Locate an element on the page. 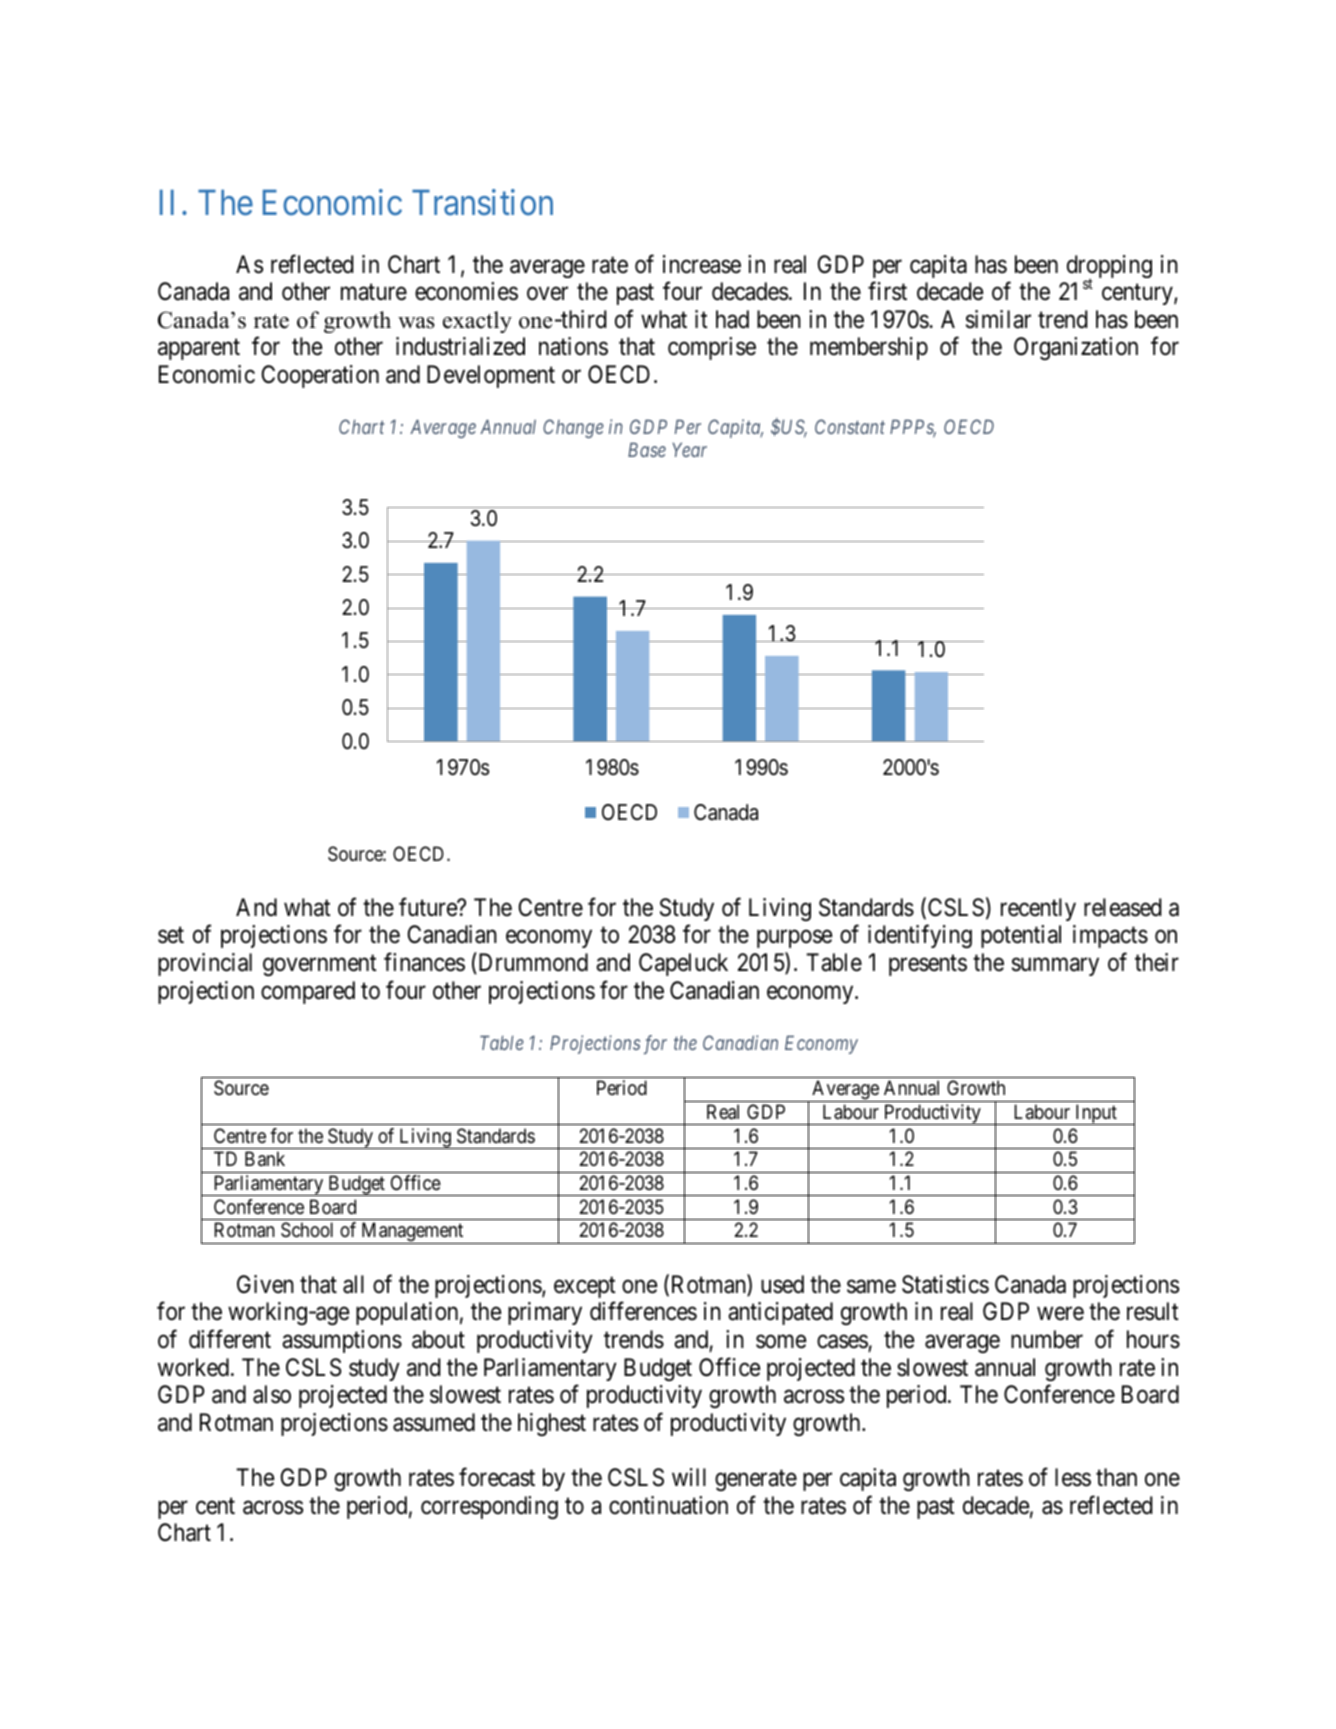  also is located at coordinates (272, 1394).
